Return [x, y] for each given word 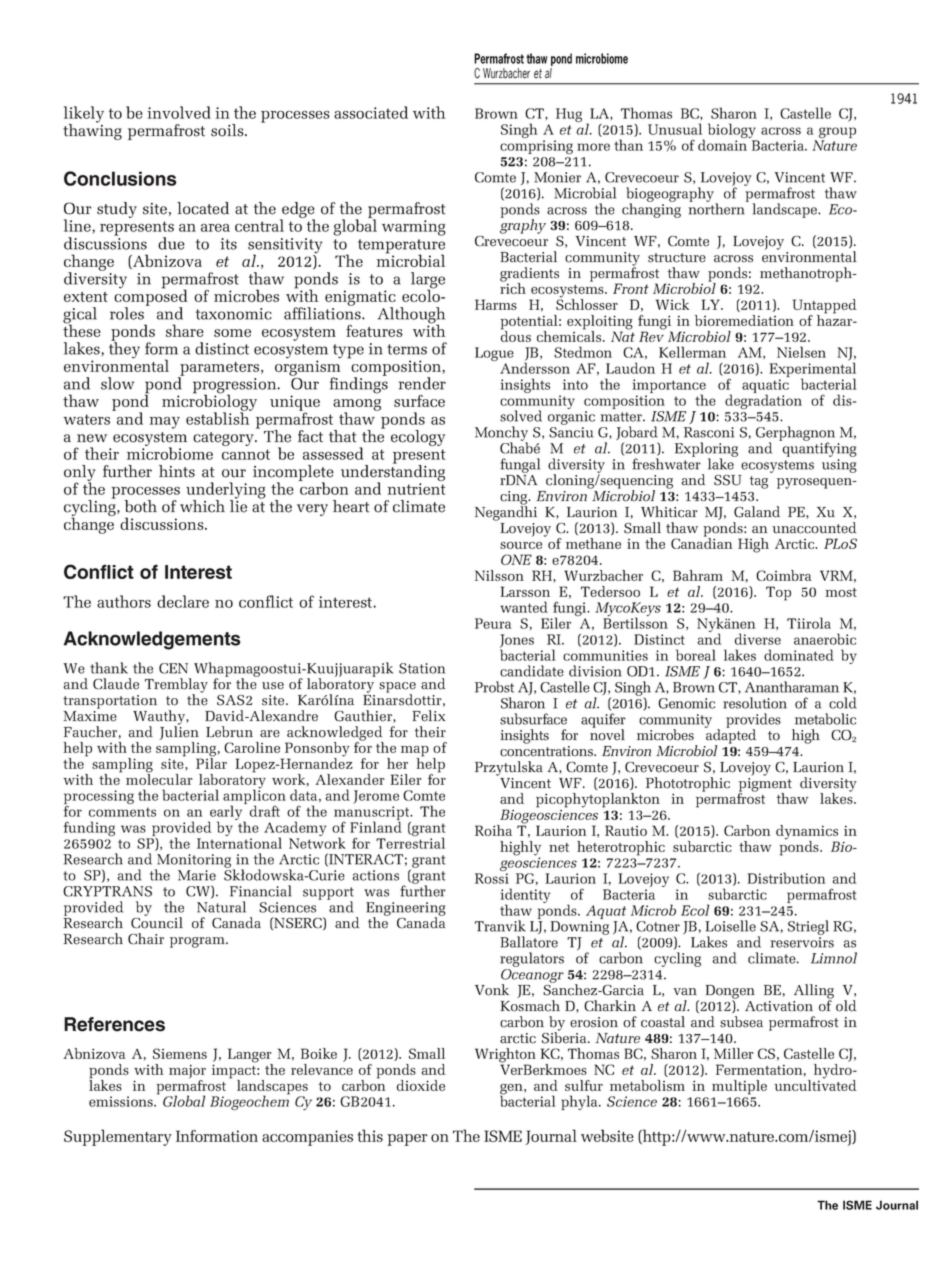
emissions [122, 1101]
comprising [536, 147]
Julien [179, 732]
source [521, 545]
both [141, 506]
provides [753, 721]
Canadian [702, 542]
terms [407, 349]
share [185, 330]
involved [179, 112]
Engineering [406, 910]
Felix [429, 716]
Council [157, 922]
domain [724, 144]
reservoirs [802, 942]
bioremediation [744, 320]
